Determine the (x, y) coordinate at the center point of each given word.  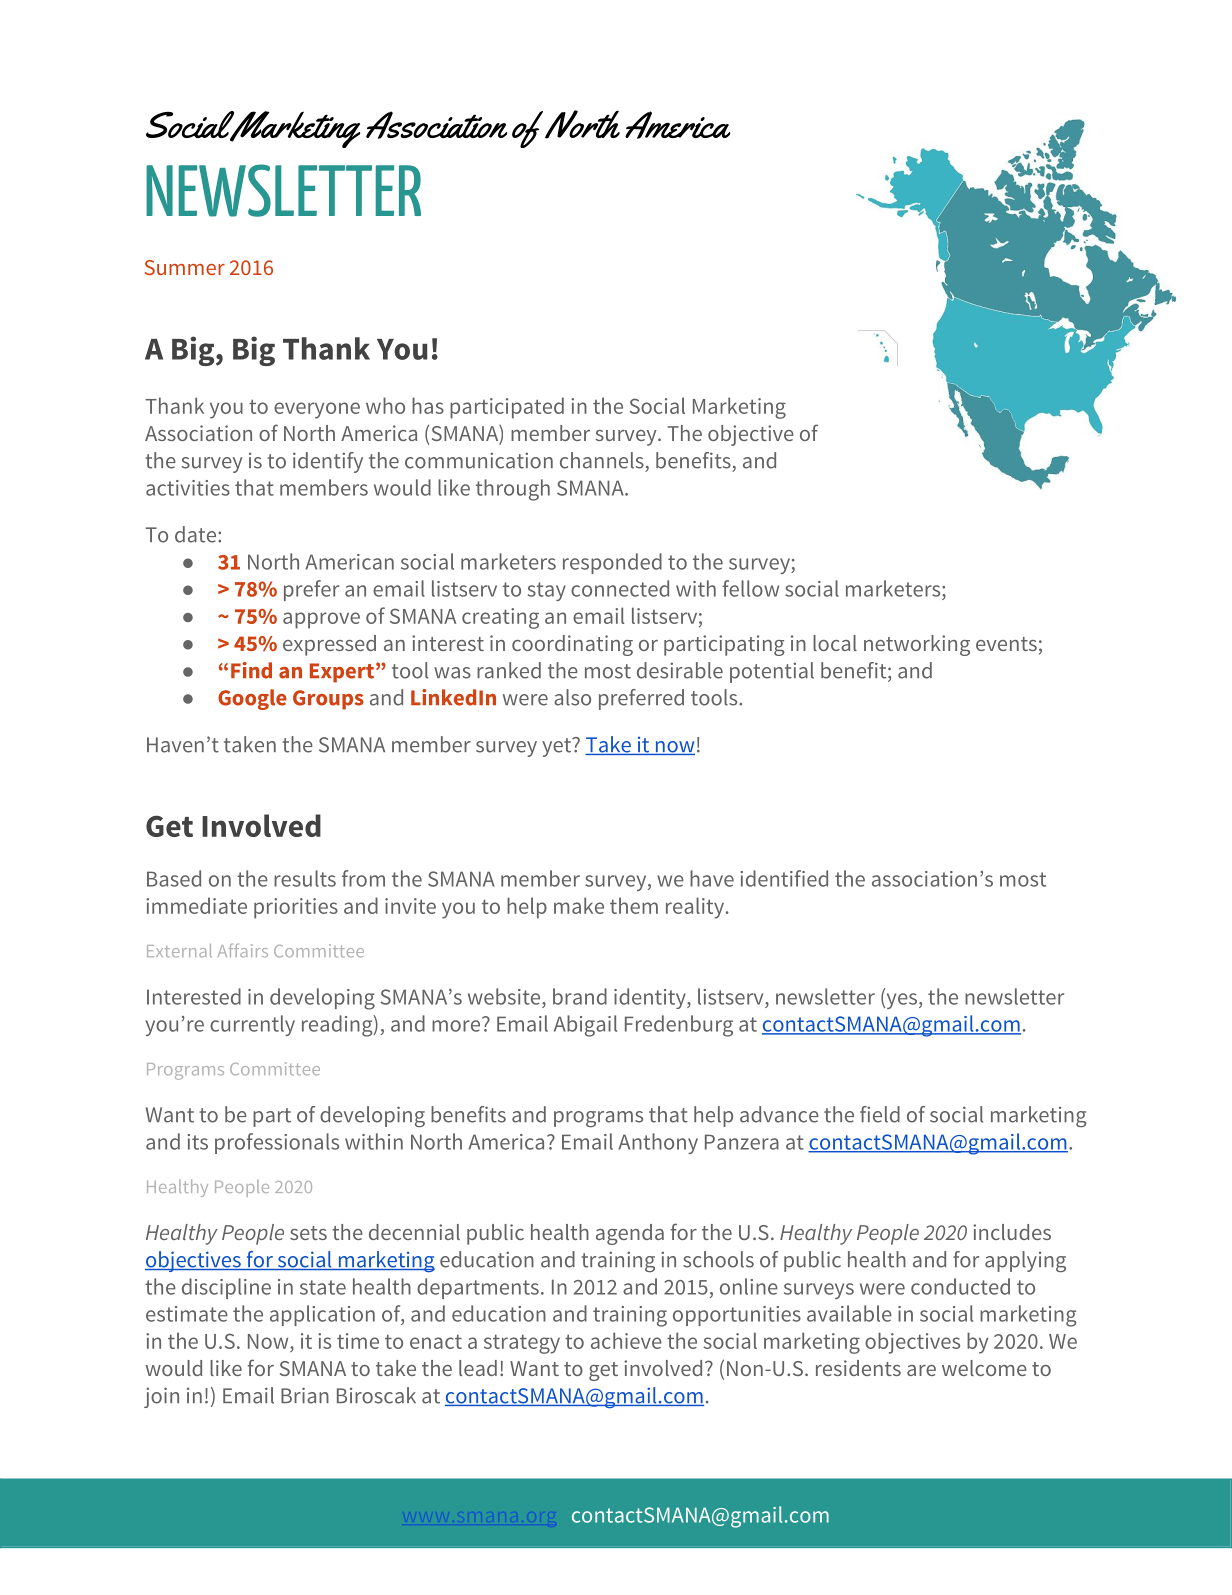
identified (784, 878)
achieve (626, 1340)
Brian (305, 1395)
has (428, 405)
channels (602, 460)
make (579, 905)
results (305, 878)
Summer (185, 267)
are (921, 1370)
